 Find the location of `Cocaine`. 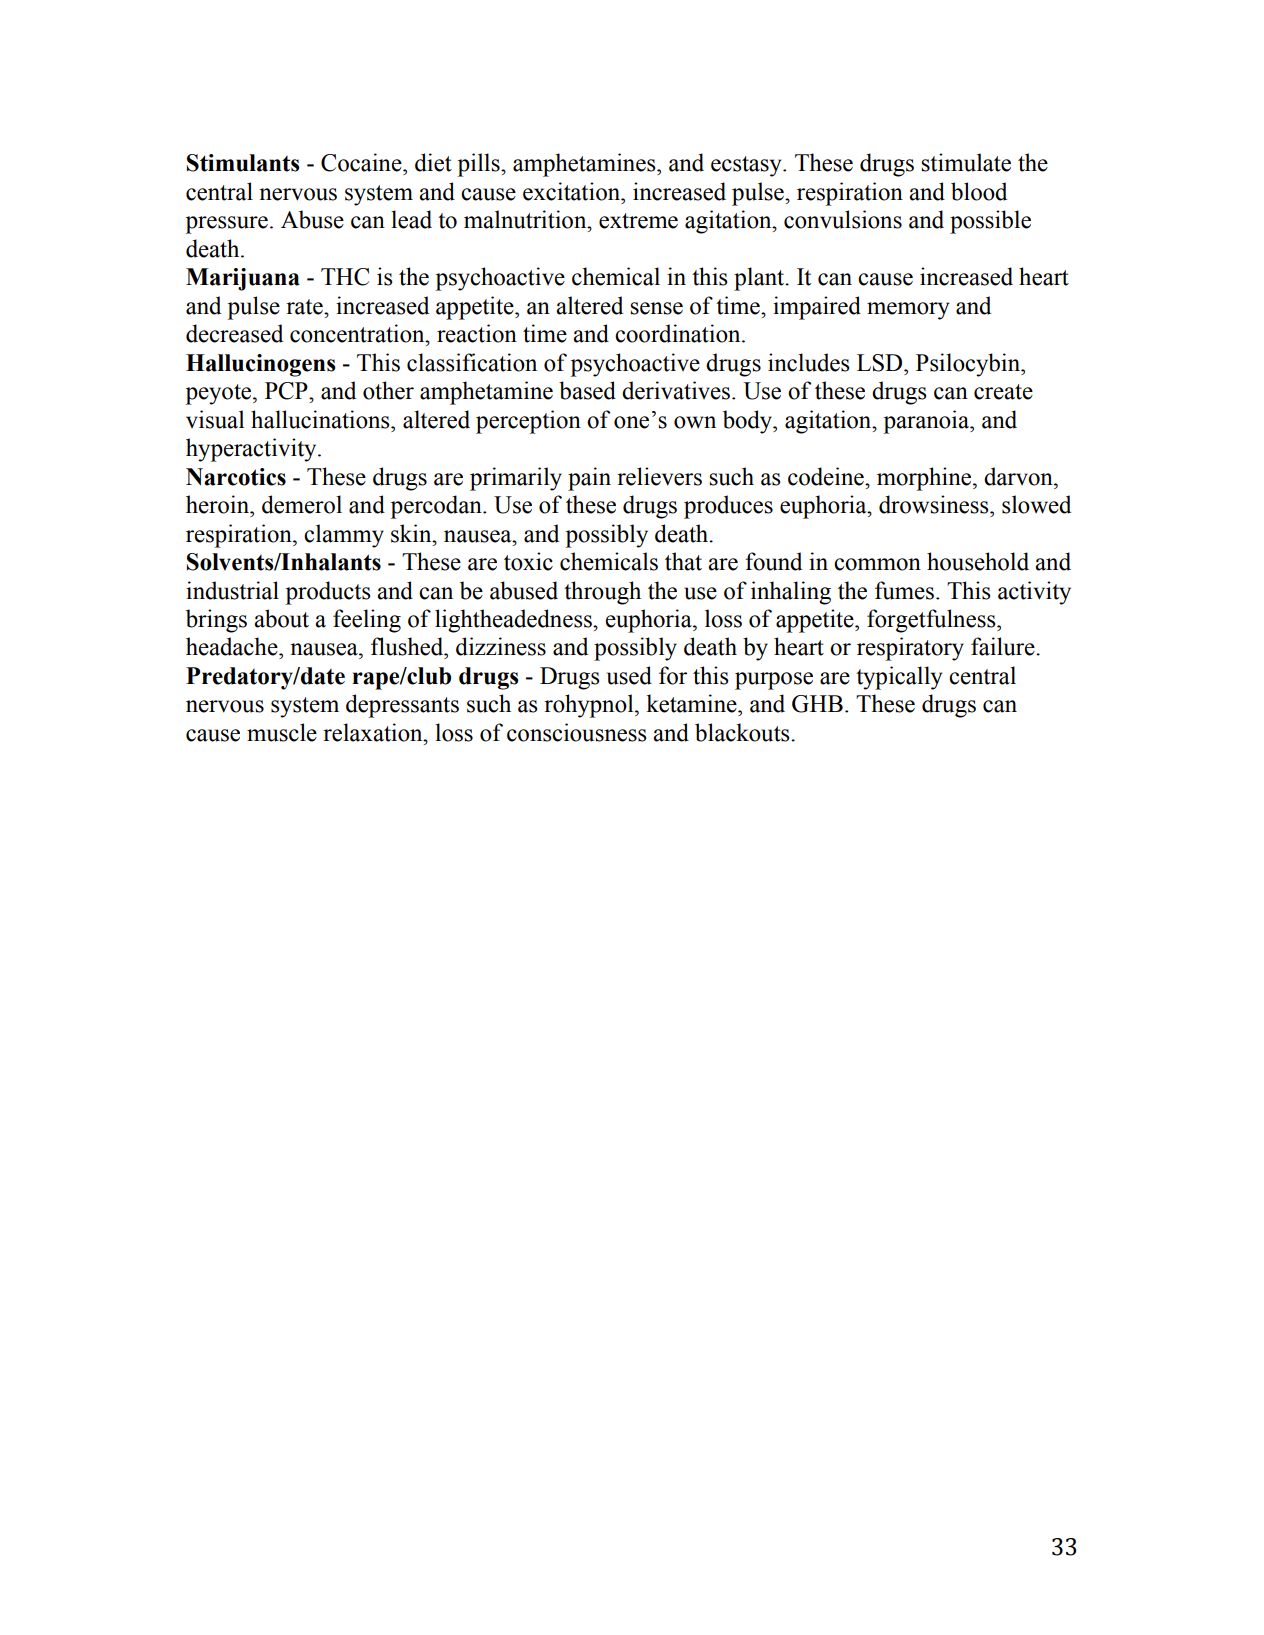

Cocaine is located at coordinates (362, 162).
